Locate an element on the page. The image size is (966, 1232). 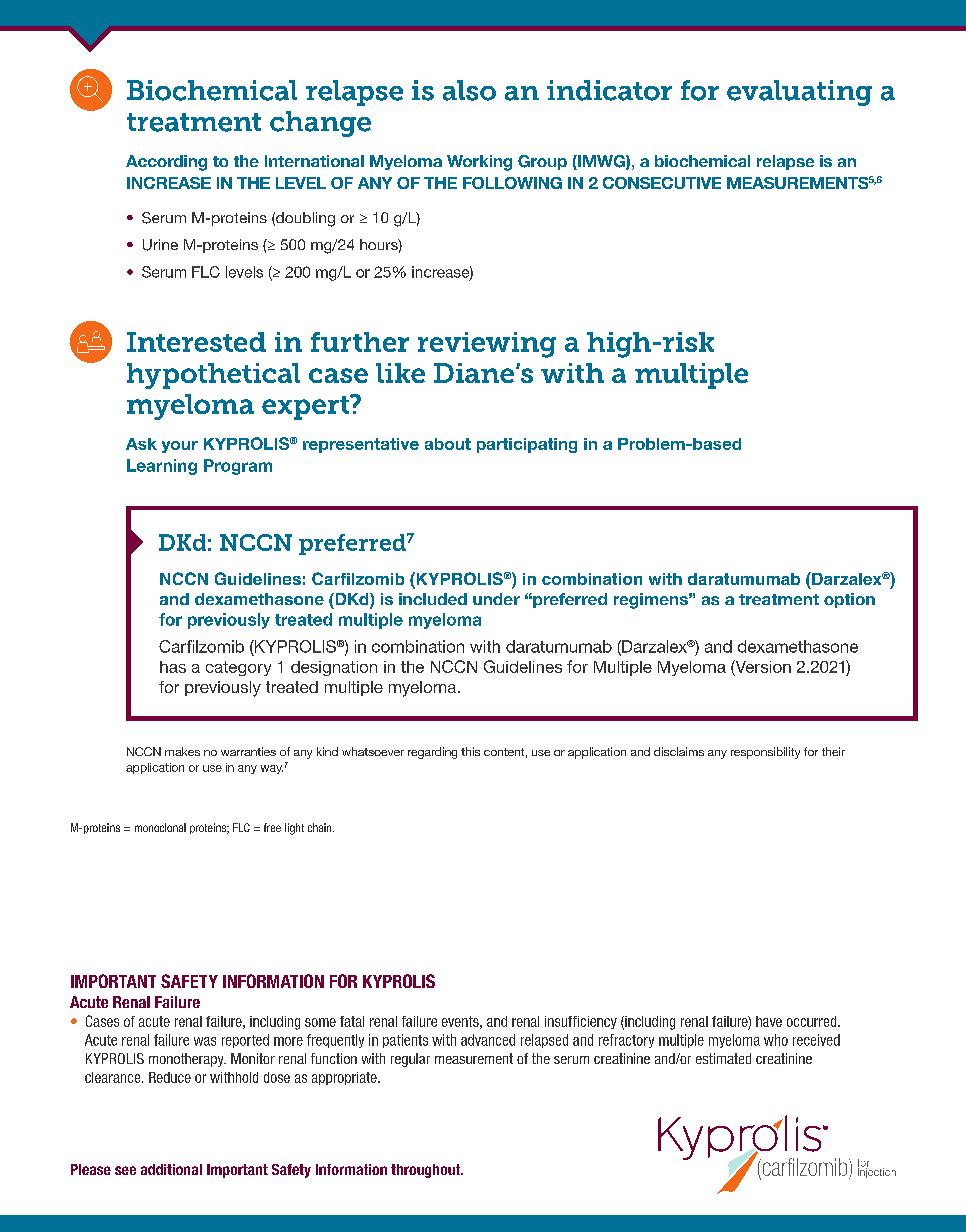
this is located at coordinates (470, 751).
